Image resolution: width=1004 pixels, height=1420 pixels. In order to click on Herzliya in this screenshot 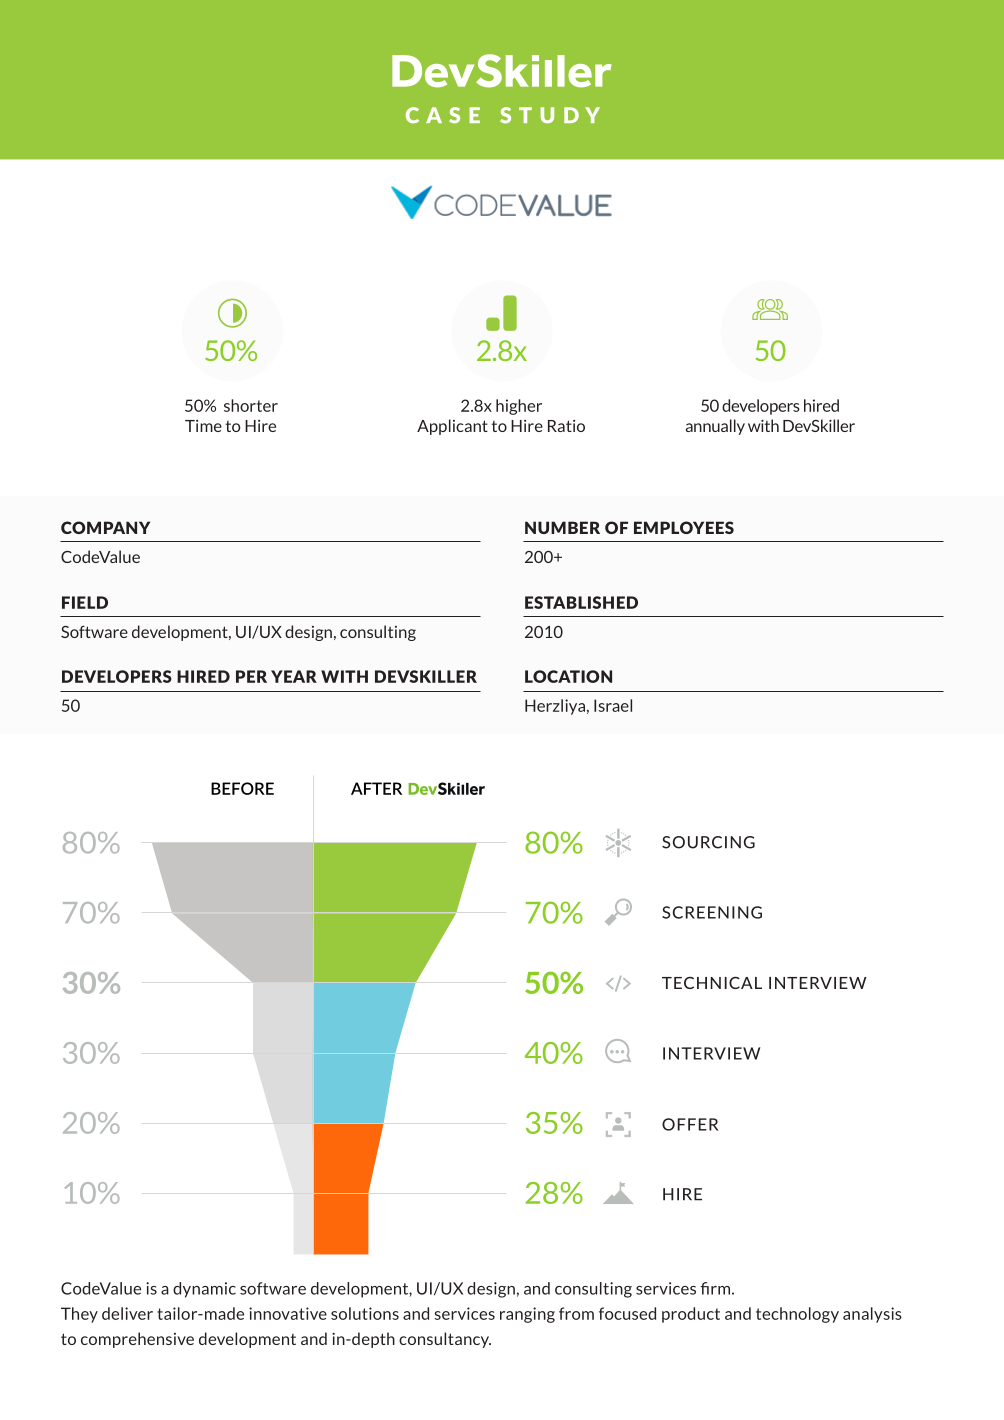, I will do `click(555, 707)`.
